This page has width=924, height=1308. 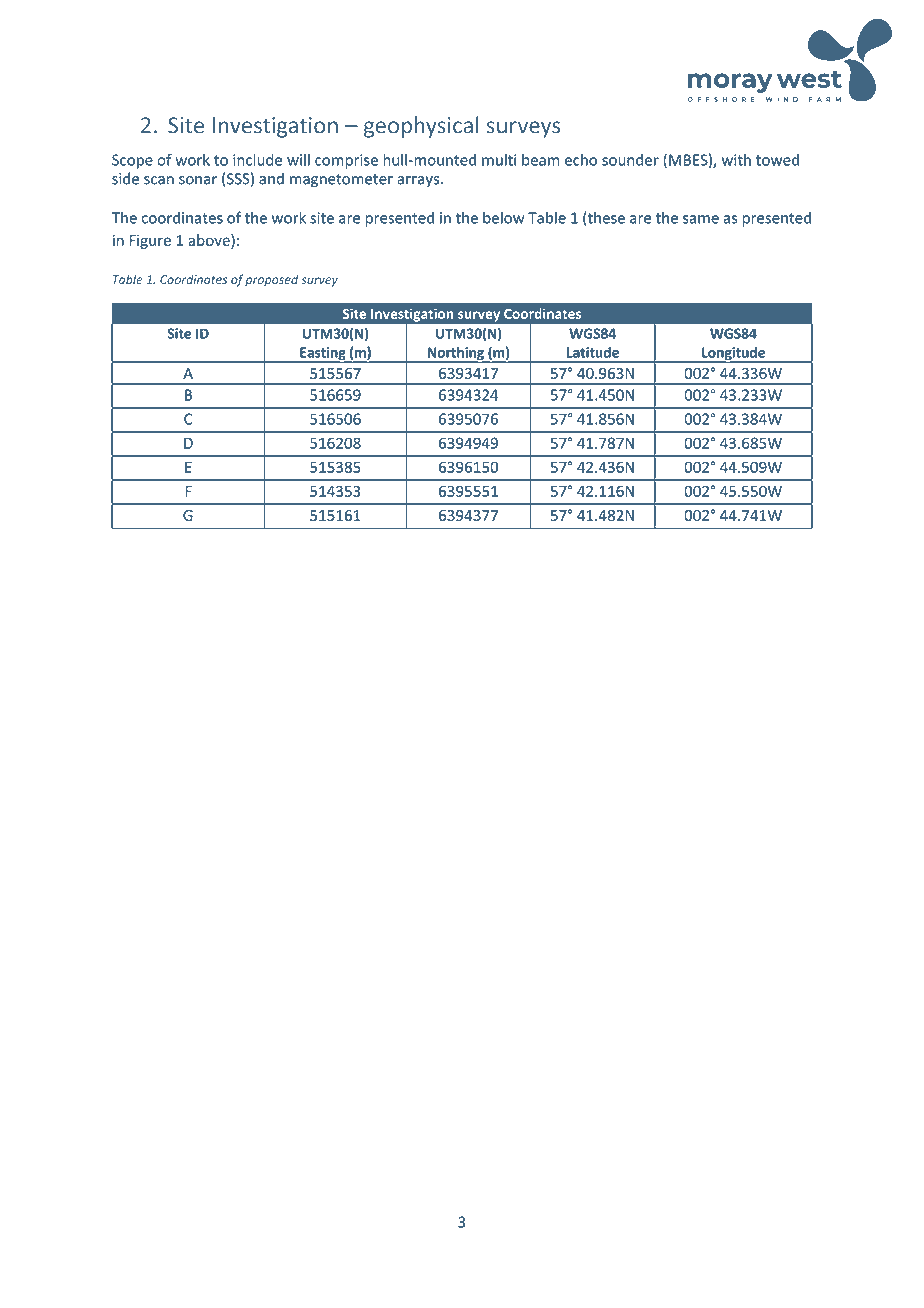 What do you see at coordinates (593, 352) in the page?
I see `Latitude` at bounding box center [593, 352].
